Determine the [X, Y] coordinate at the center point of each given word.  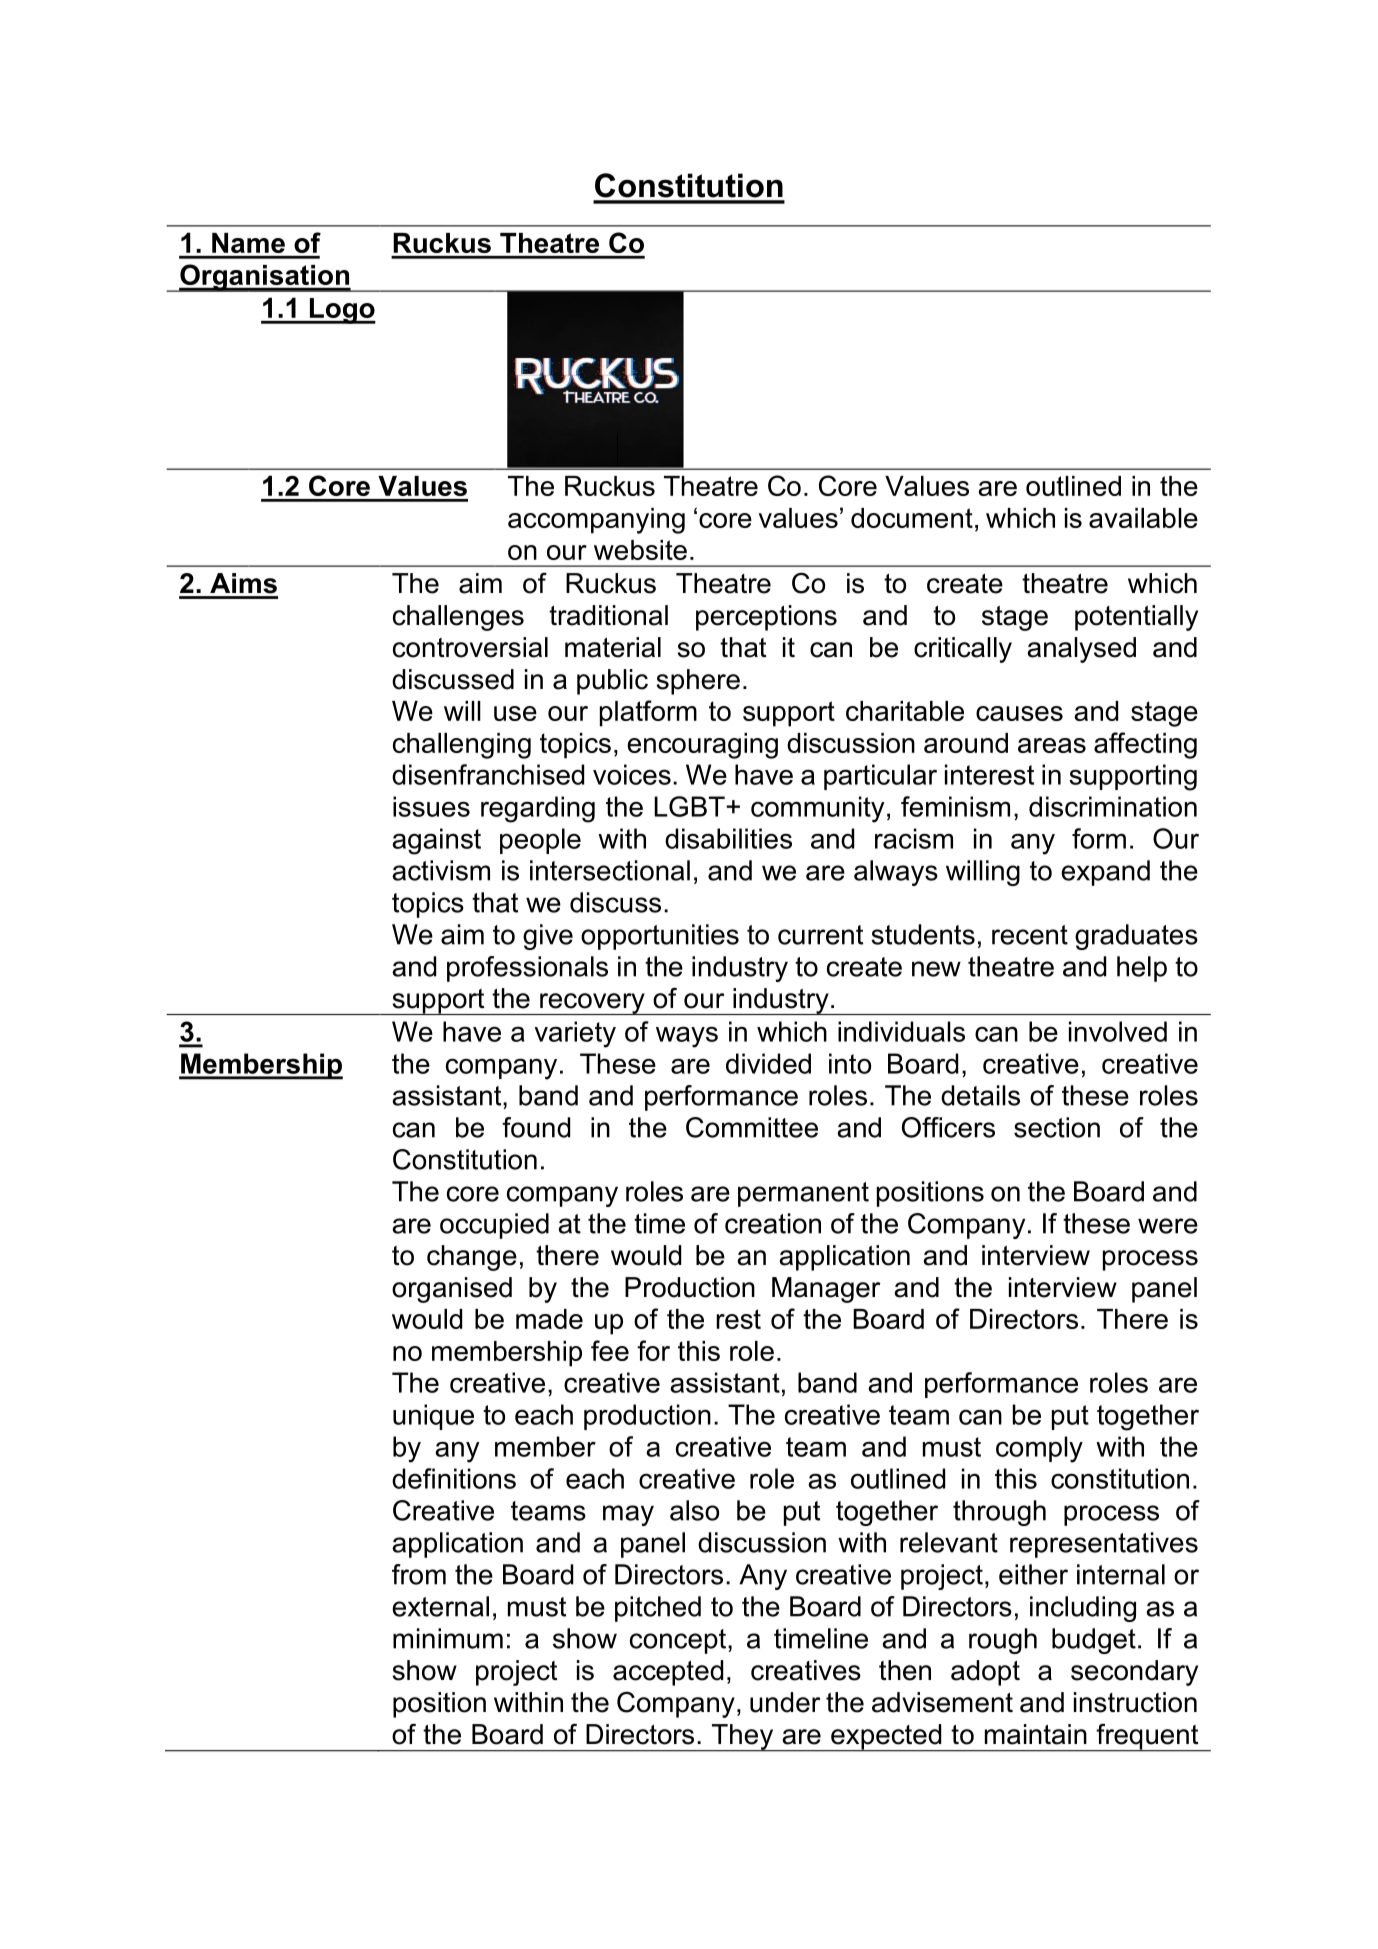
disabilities [728, 838]
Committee [752, 1127]
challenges [458, 618]
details [980, 1095]
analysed [1081, 650]
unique [433, 1417]
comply [1039, 1449]
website [640, 550]
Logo [341, 311]
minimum [448, 1638]
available [1143, 518]
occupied [494, 1226]
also [694, 1510]
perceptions [766, 618]
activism [441, 870]
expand [1105, 873]
